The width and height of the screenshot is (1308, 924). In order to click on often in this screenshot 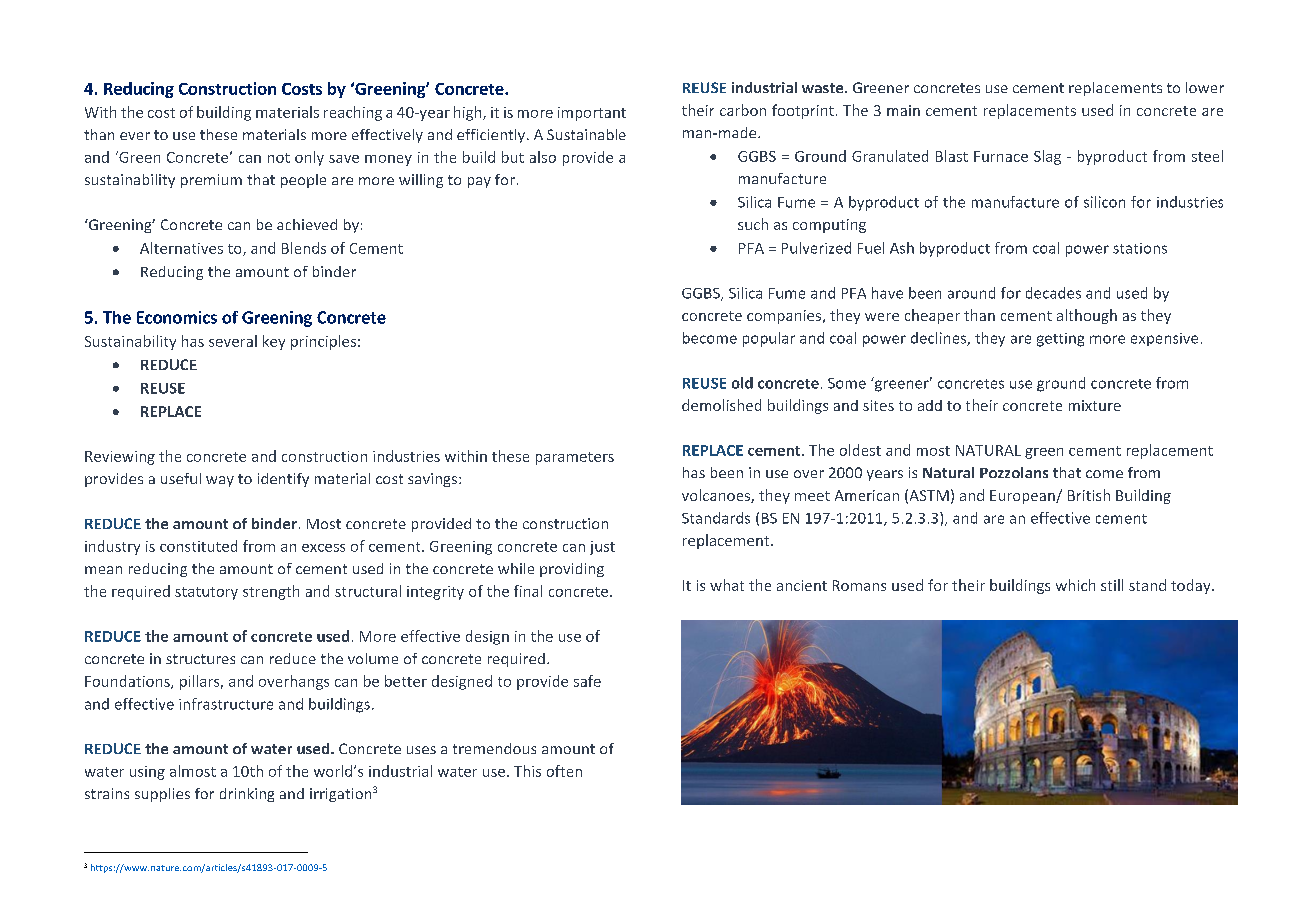, I will do `click(564, 771)`.
